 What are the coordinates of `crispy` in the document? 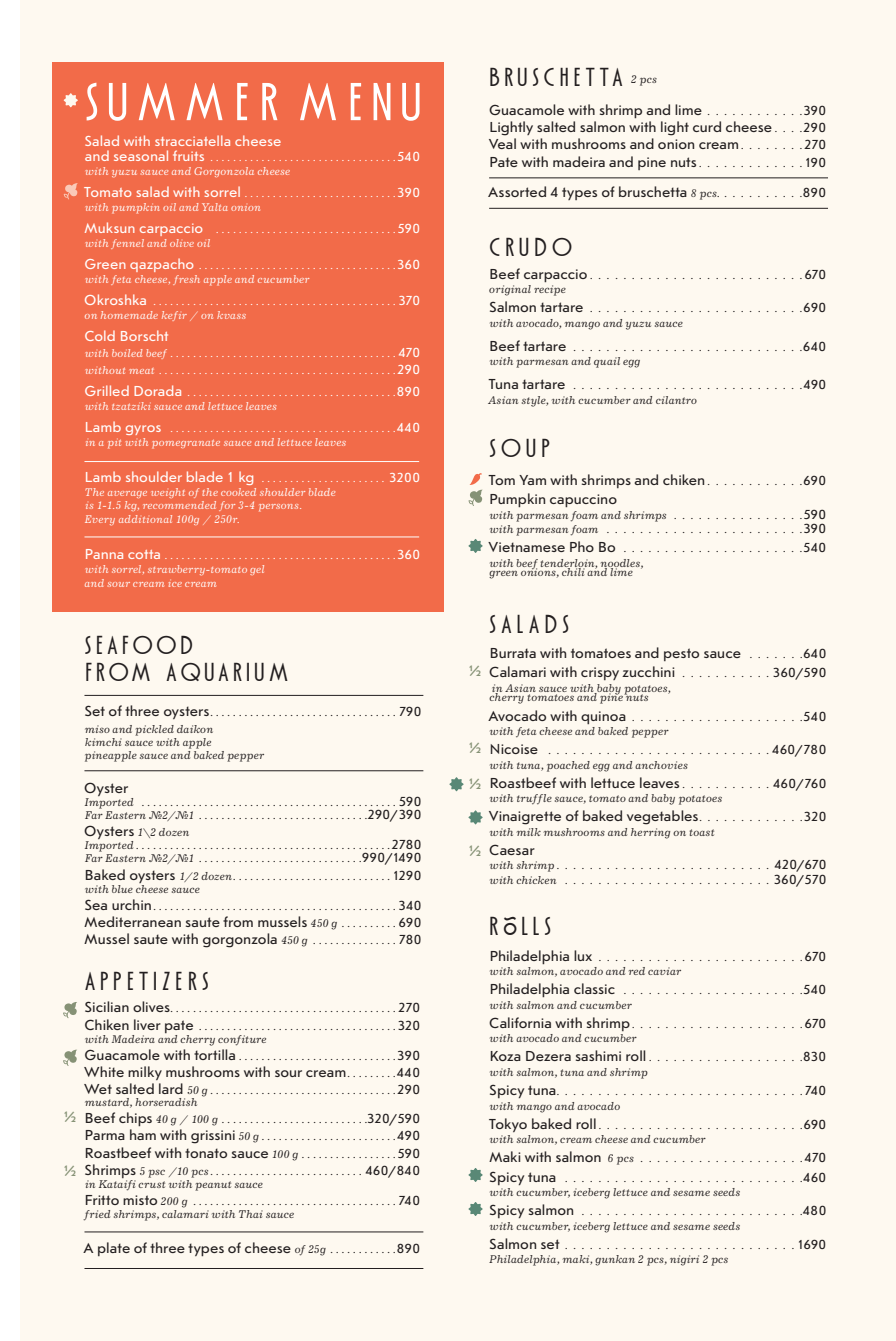 It's located at (600, 673).
